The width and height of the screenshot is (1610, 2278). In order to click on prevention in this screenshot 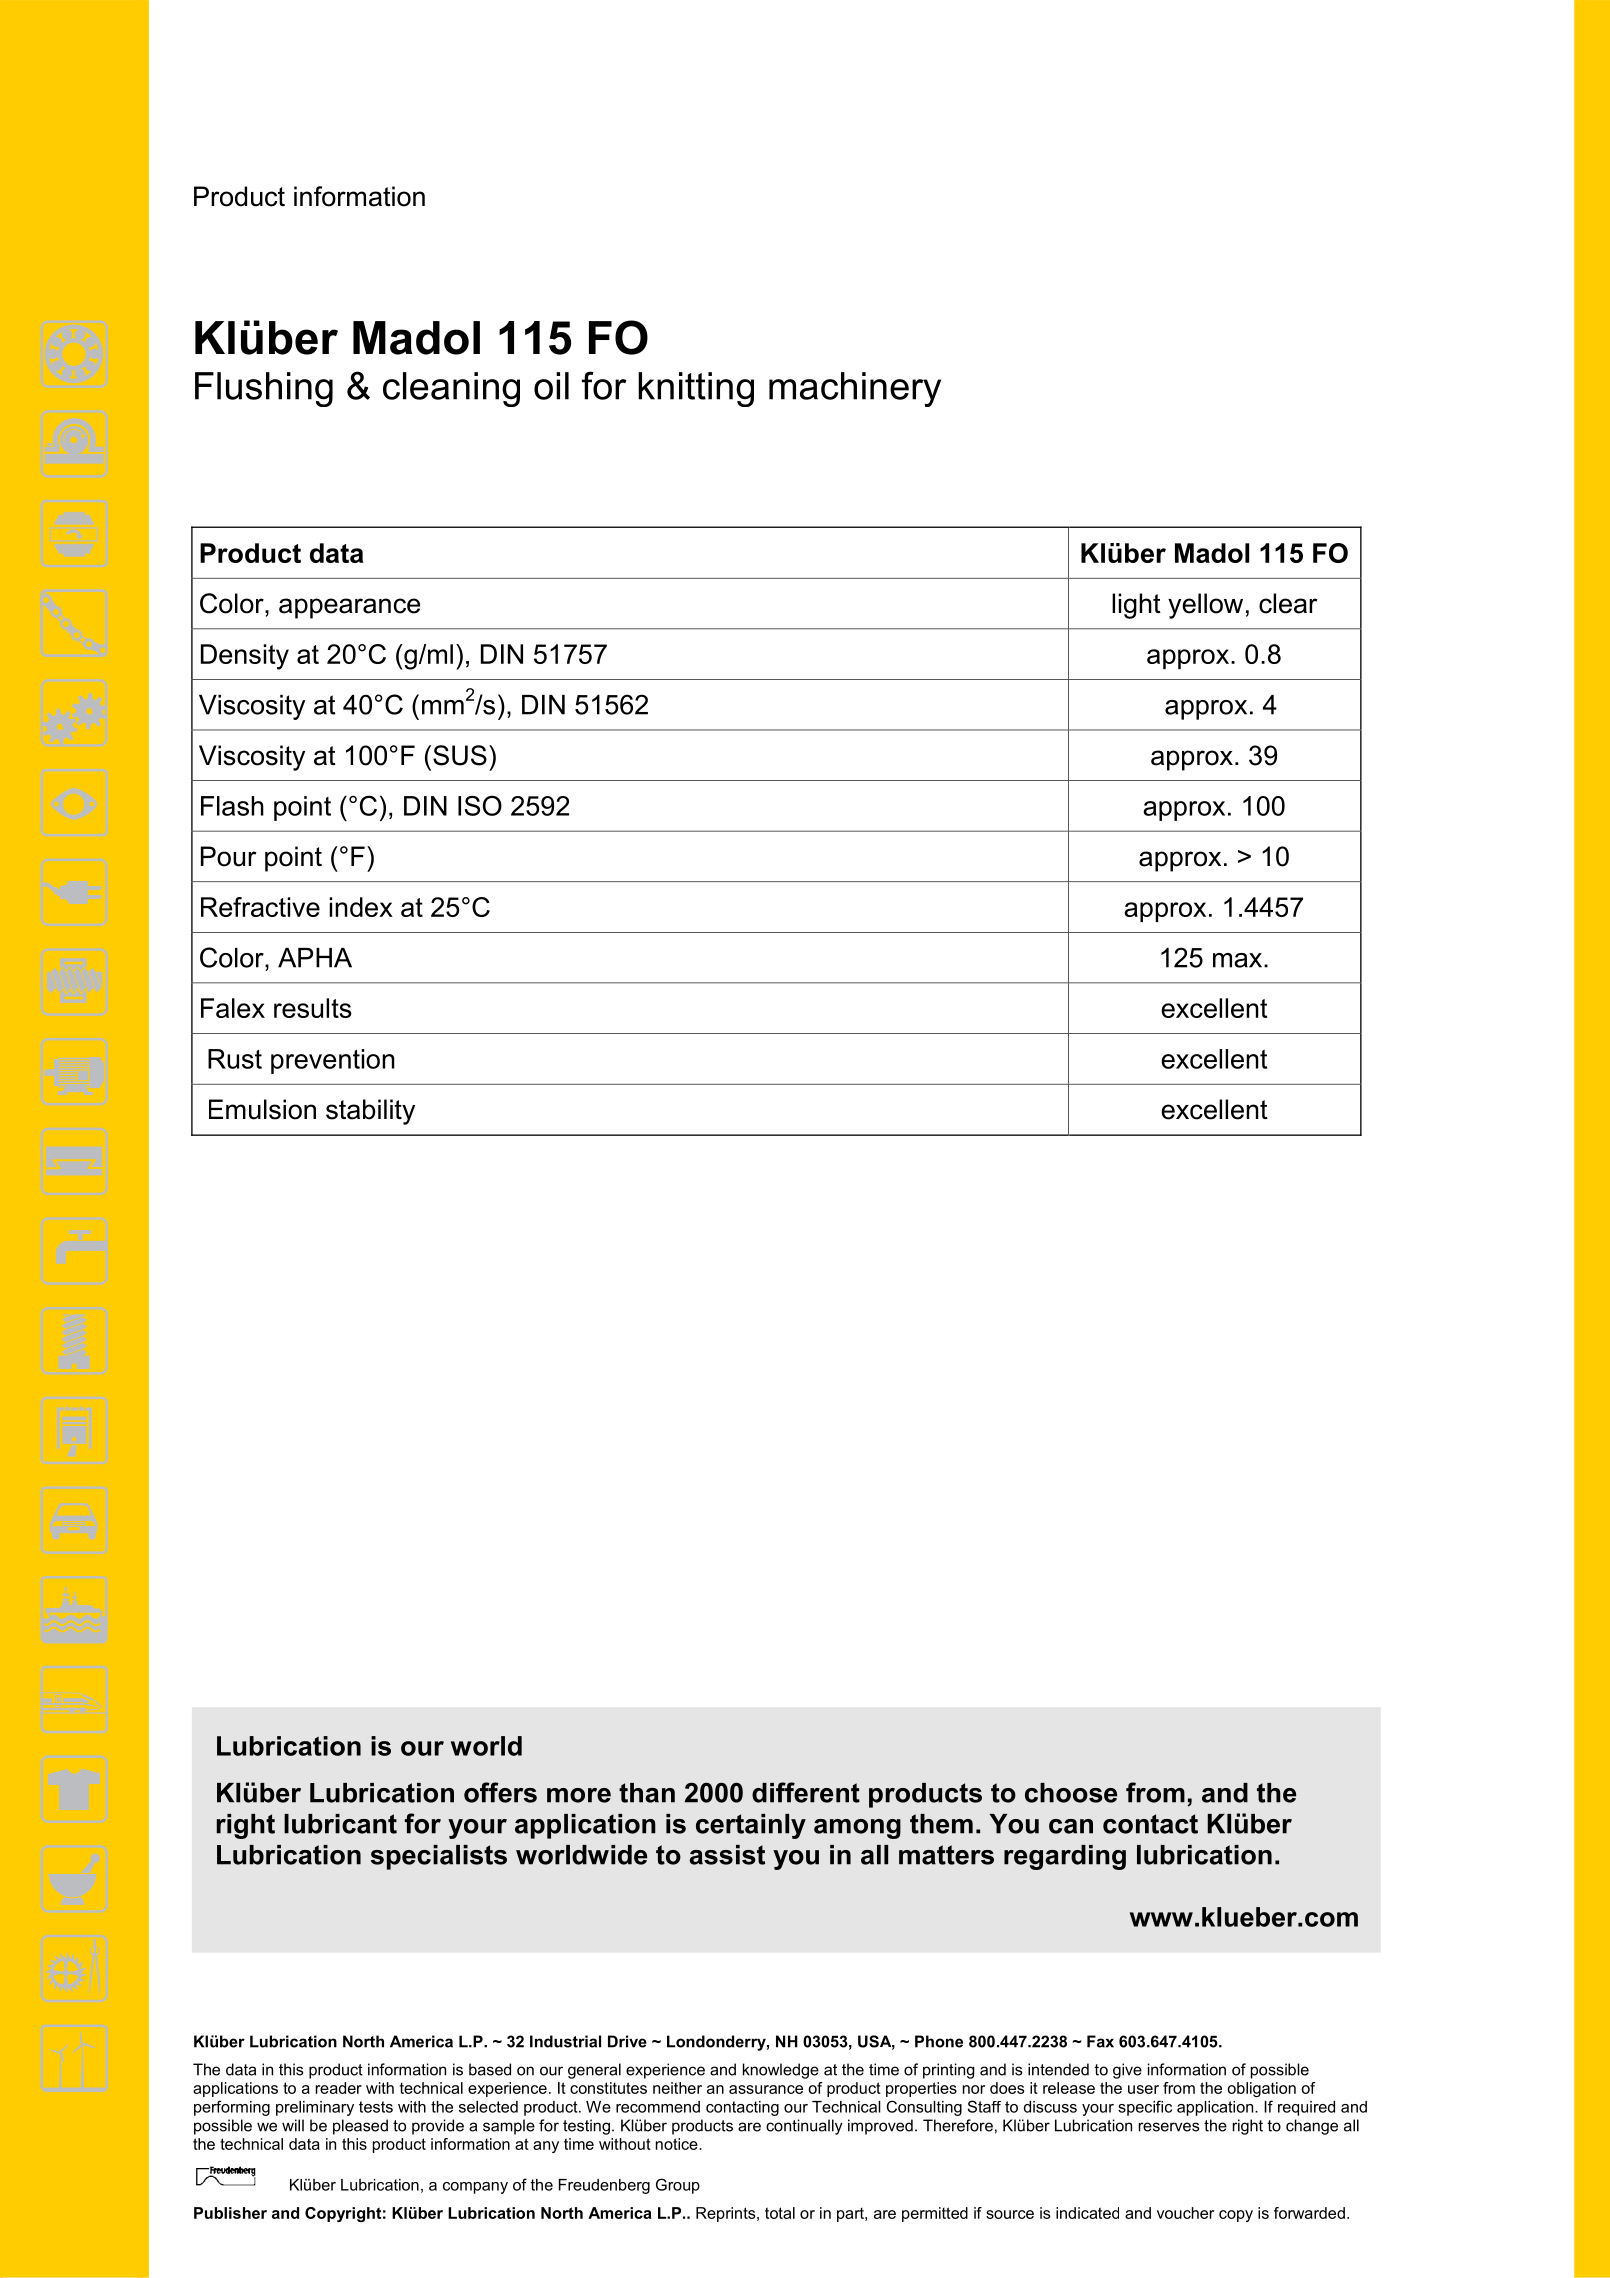, I will do `click(333, 1061)`.
